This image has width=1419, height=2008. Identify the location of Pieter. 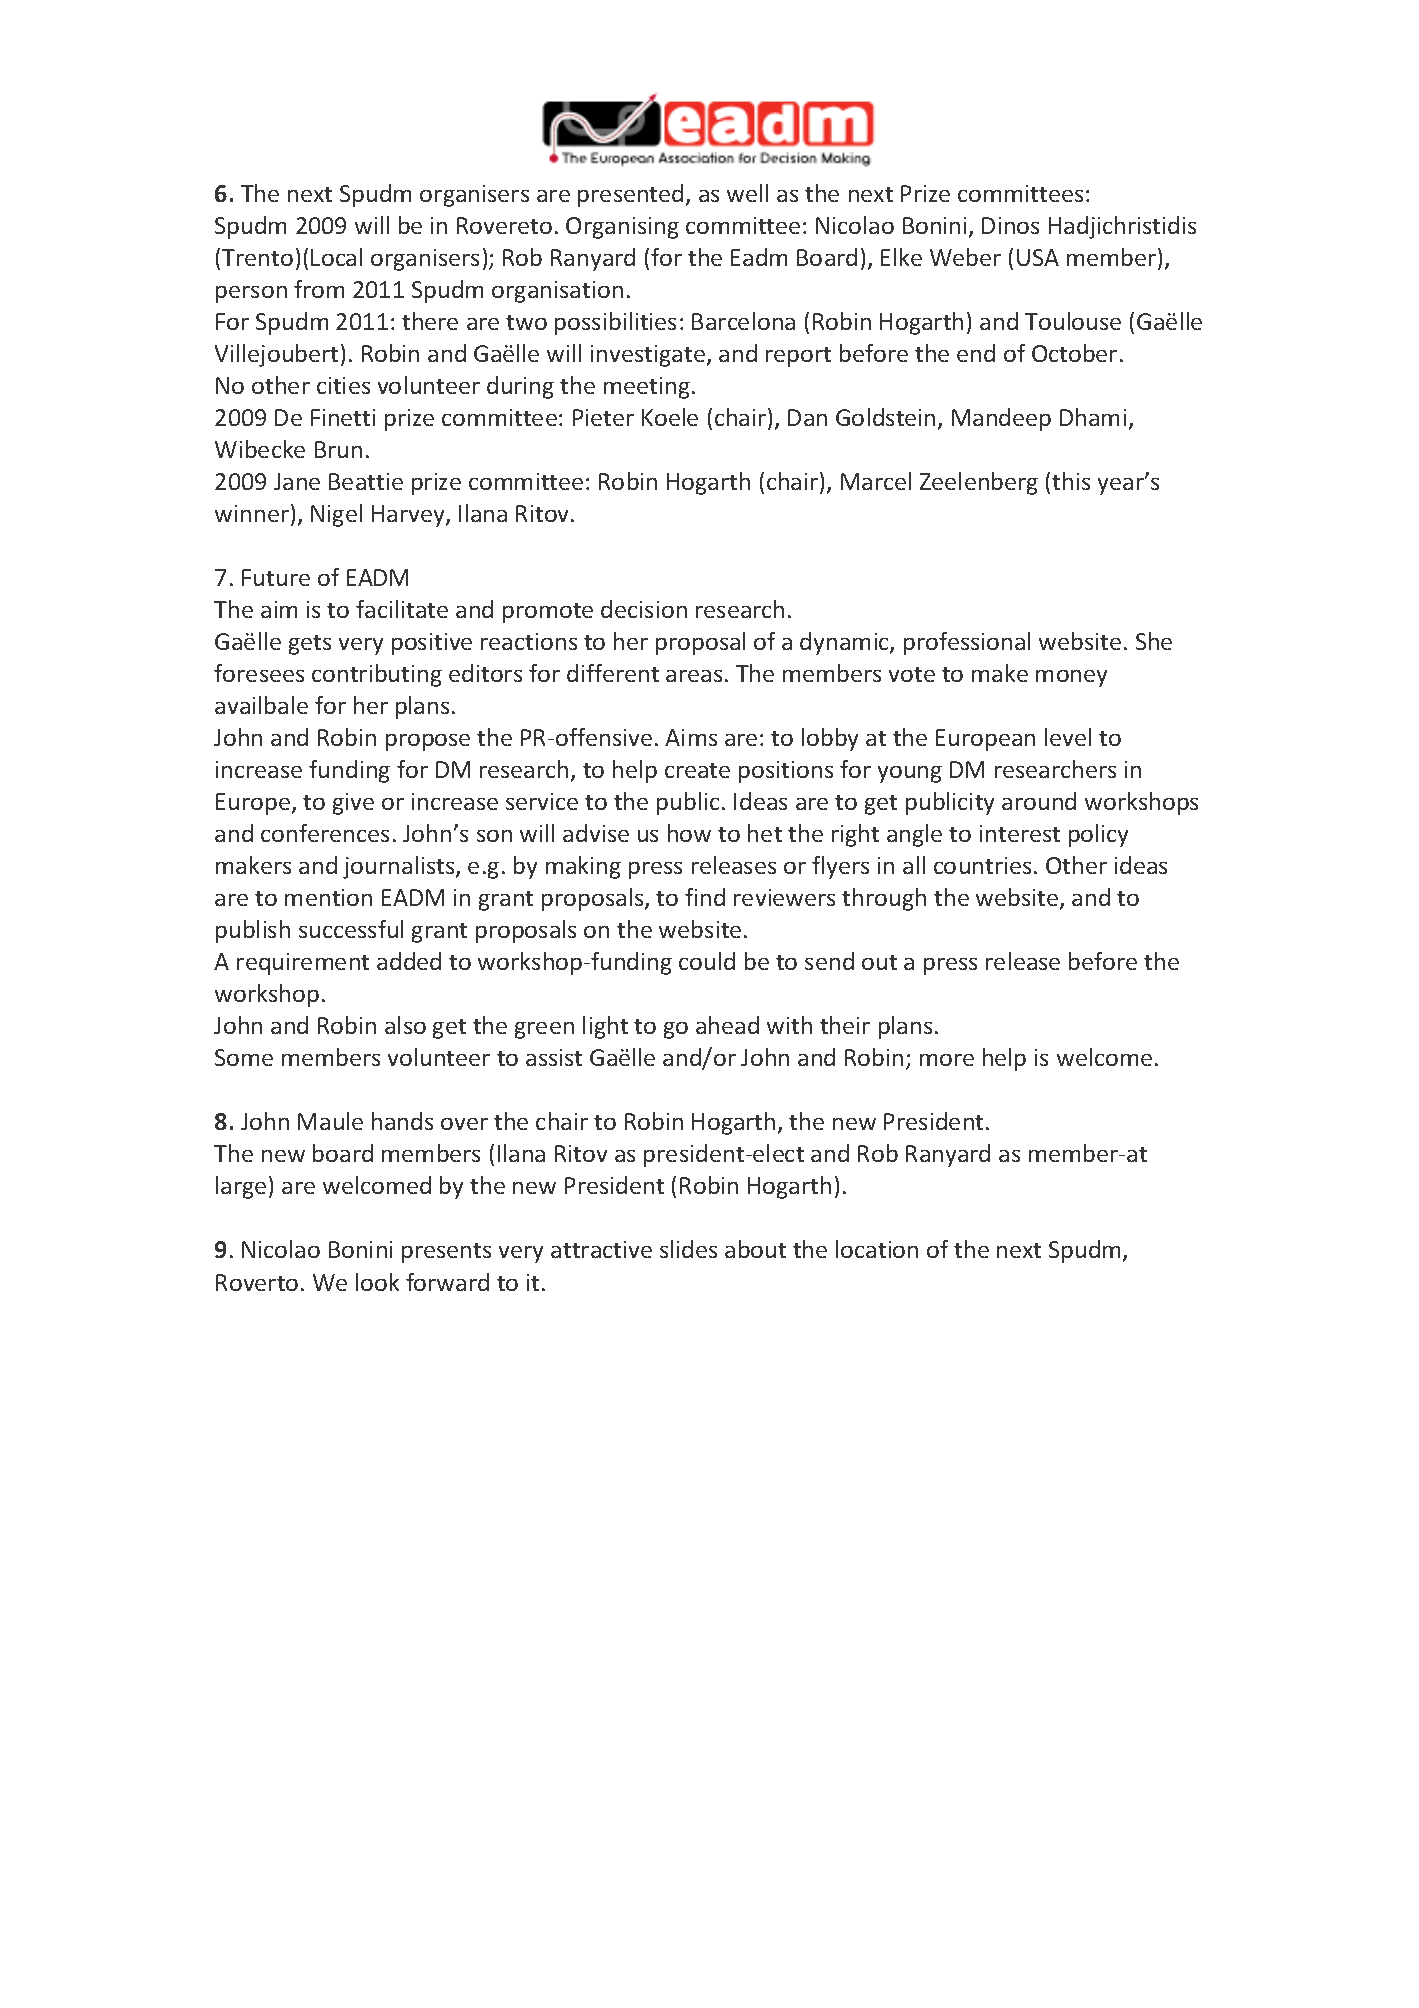
(603, 417).
